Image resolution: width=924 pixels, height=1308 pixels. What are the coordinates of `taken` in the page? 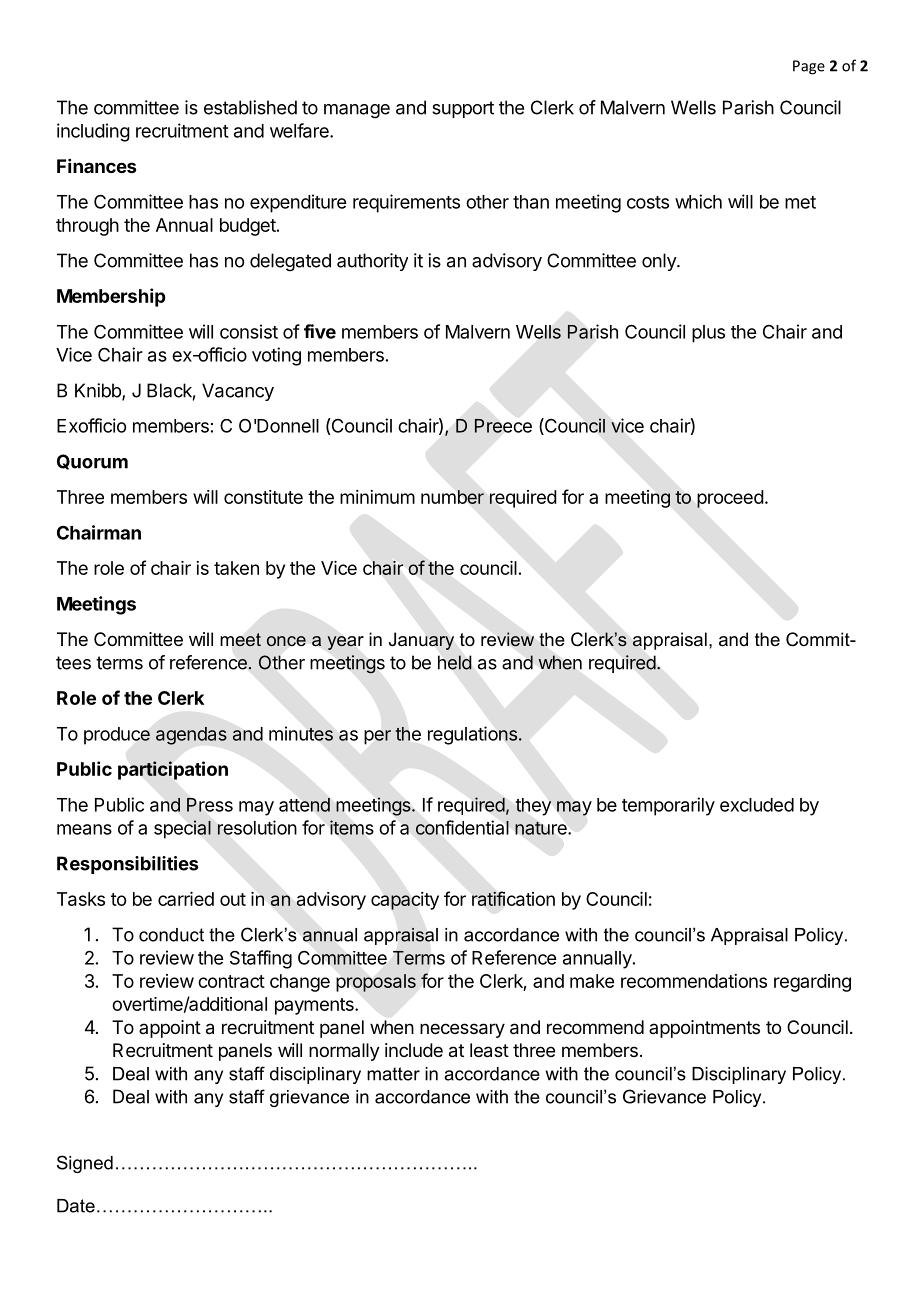 It's located at (236, 568).
